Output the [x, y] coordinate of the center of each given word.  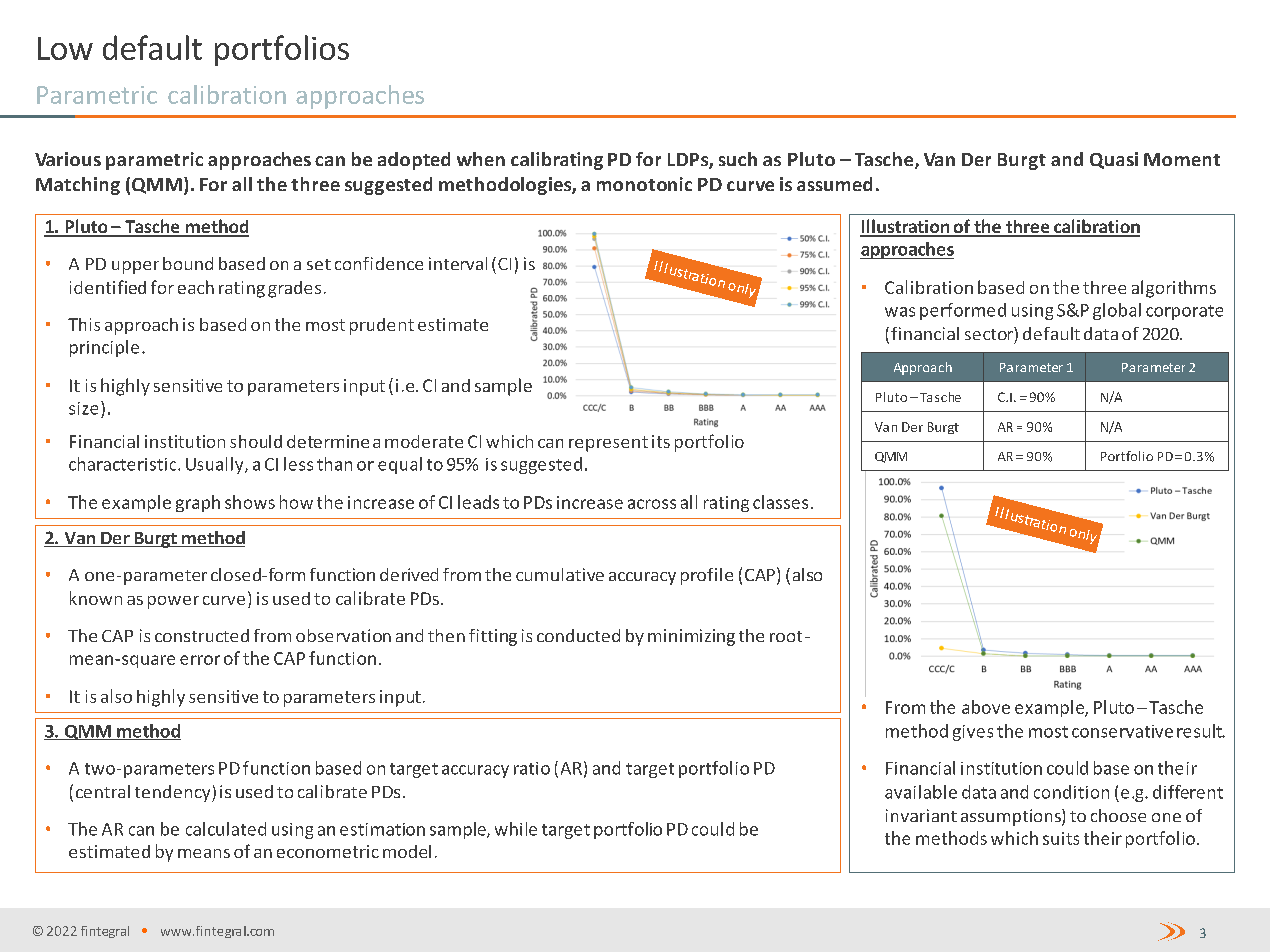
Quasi [1114, 160]
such [738, 159]
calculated [226, 829]
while [516, 829]
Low [65, 48]
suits [1061, 838]
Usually [216, 465]
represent [608, 444]
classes [780, 502]
